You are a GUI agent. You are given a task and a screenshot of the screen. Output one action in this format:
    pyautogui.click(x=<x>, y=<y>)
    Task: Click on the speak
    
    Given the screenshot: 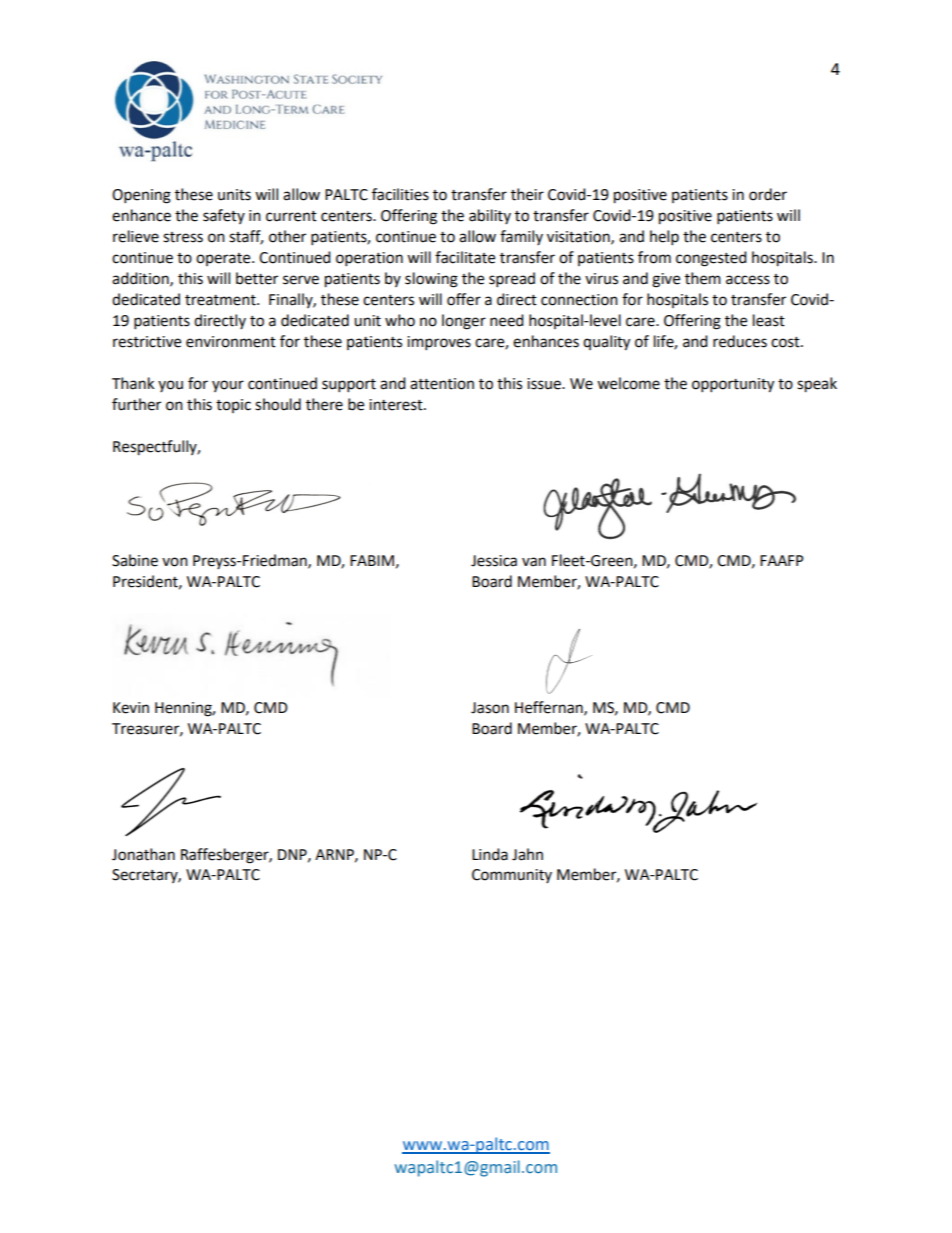 What is the action you would take?
    pyautogui.click(x=817, y=385)
